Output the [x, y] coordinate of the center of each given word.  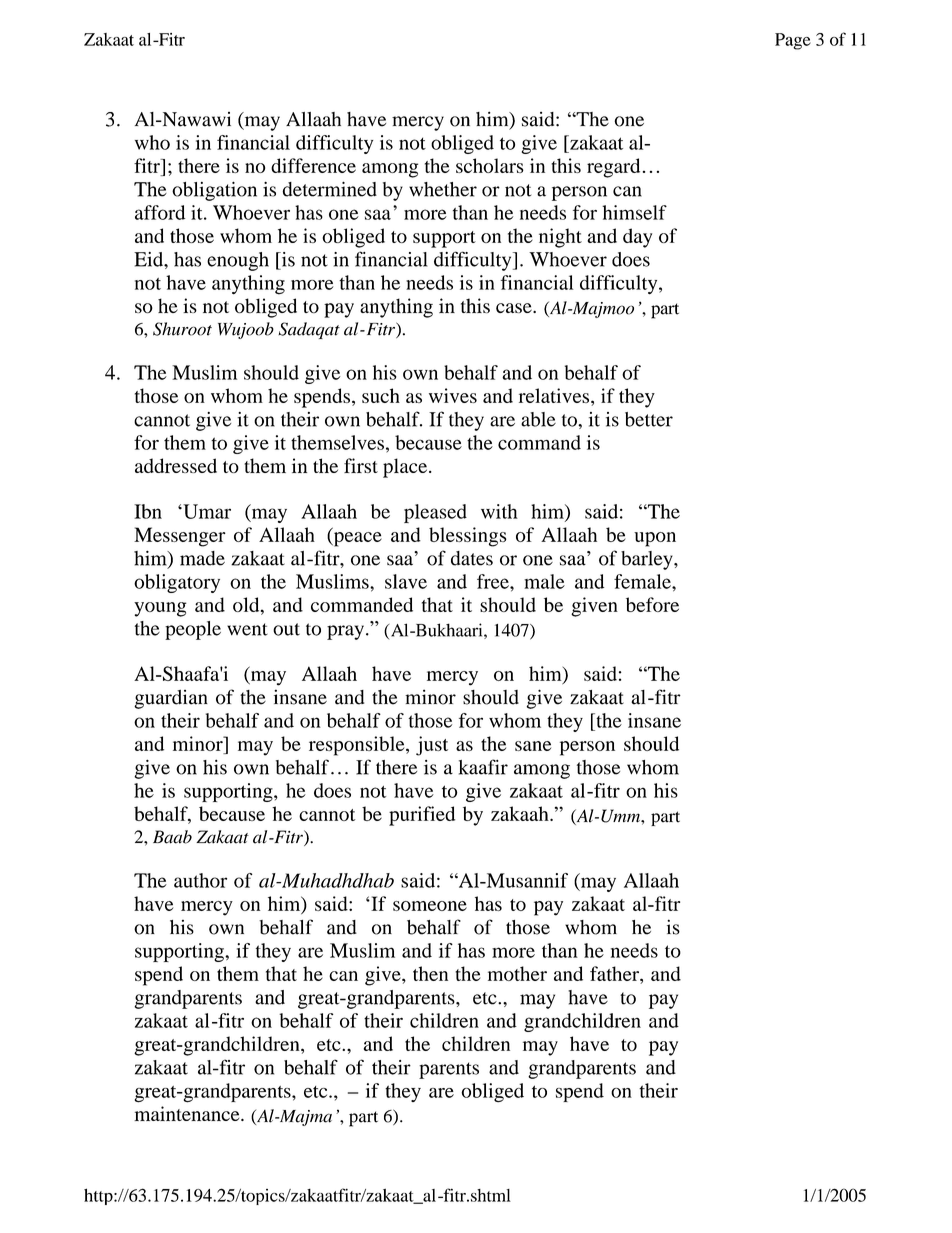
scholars [490, 165]
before [652, 604]
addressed [176, 465]
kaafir [483, 767]
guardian [171, 699]
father [615, 973]
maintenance [188, 1113]
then [430, 973]
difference [313, 165]
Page [793, 41]
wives [453, 395]
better [649, 419]
